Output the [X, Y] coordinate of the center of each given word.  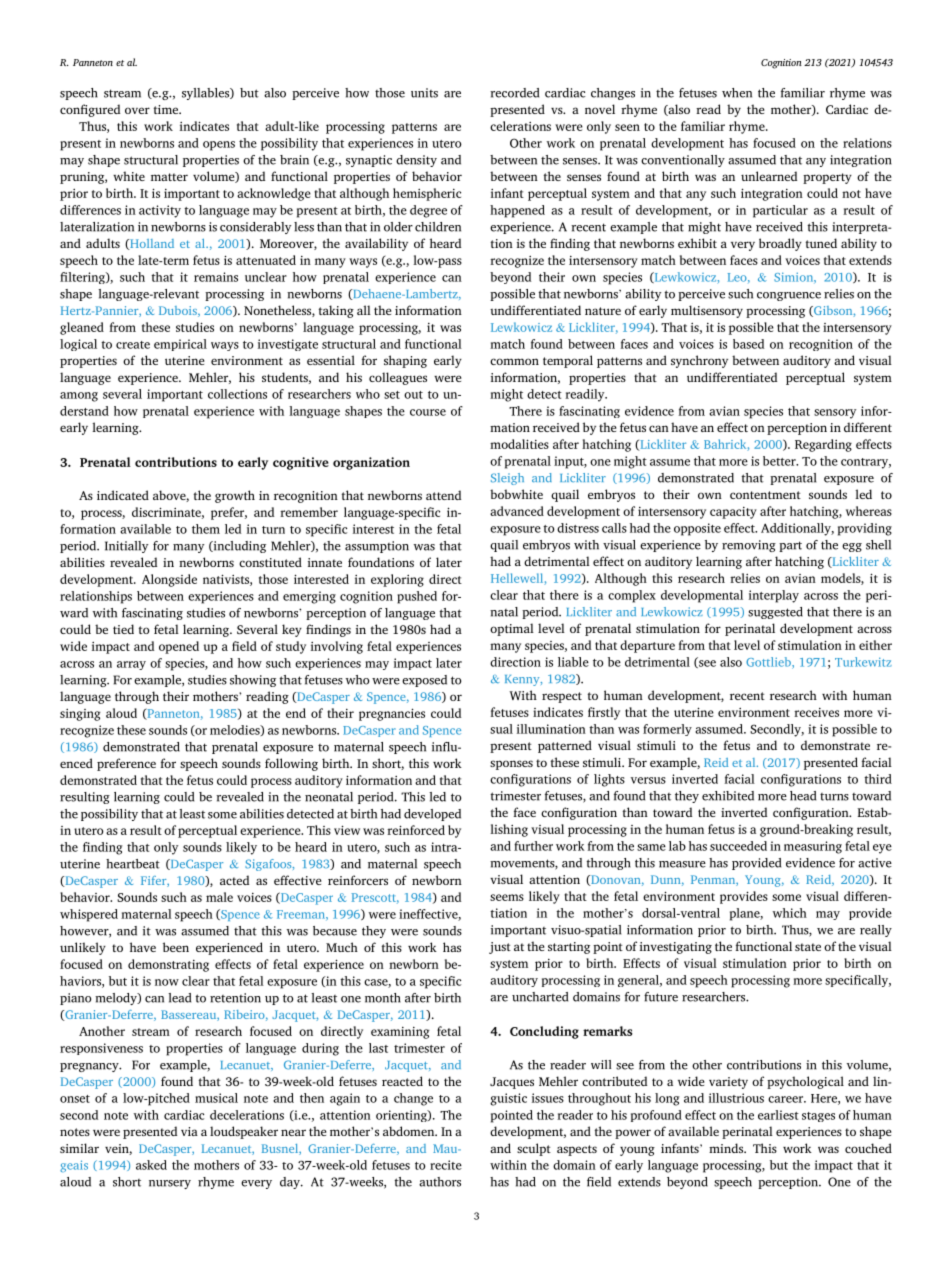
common [514, 361]
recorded [514, 93]
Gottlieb [769, 663]
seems [507, 897]
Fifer [155, 881]
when [737, 93]
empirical [180, 345]
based [748, 344]
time [167, 109]
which [789, 913]
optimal [512, 629]
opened [179, 647]
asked [151, 1165]
